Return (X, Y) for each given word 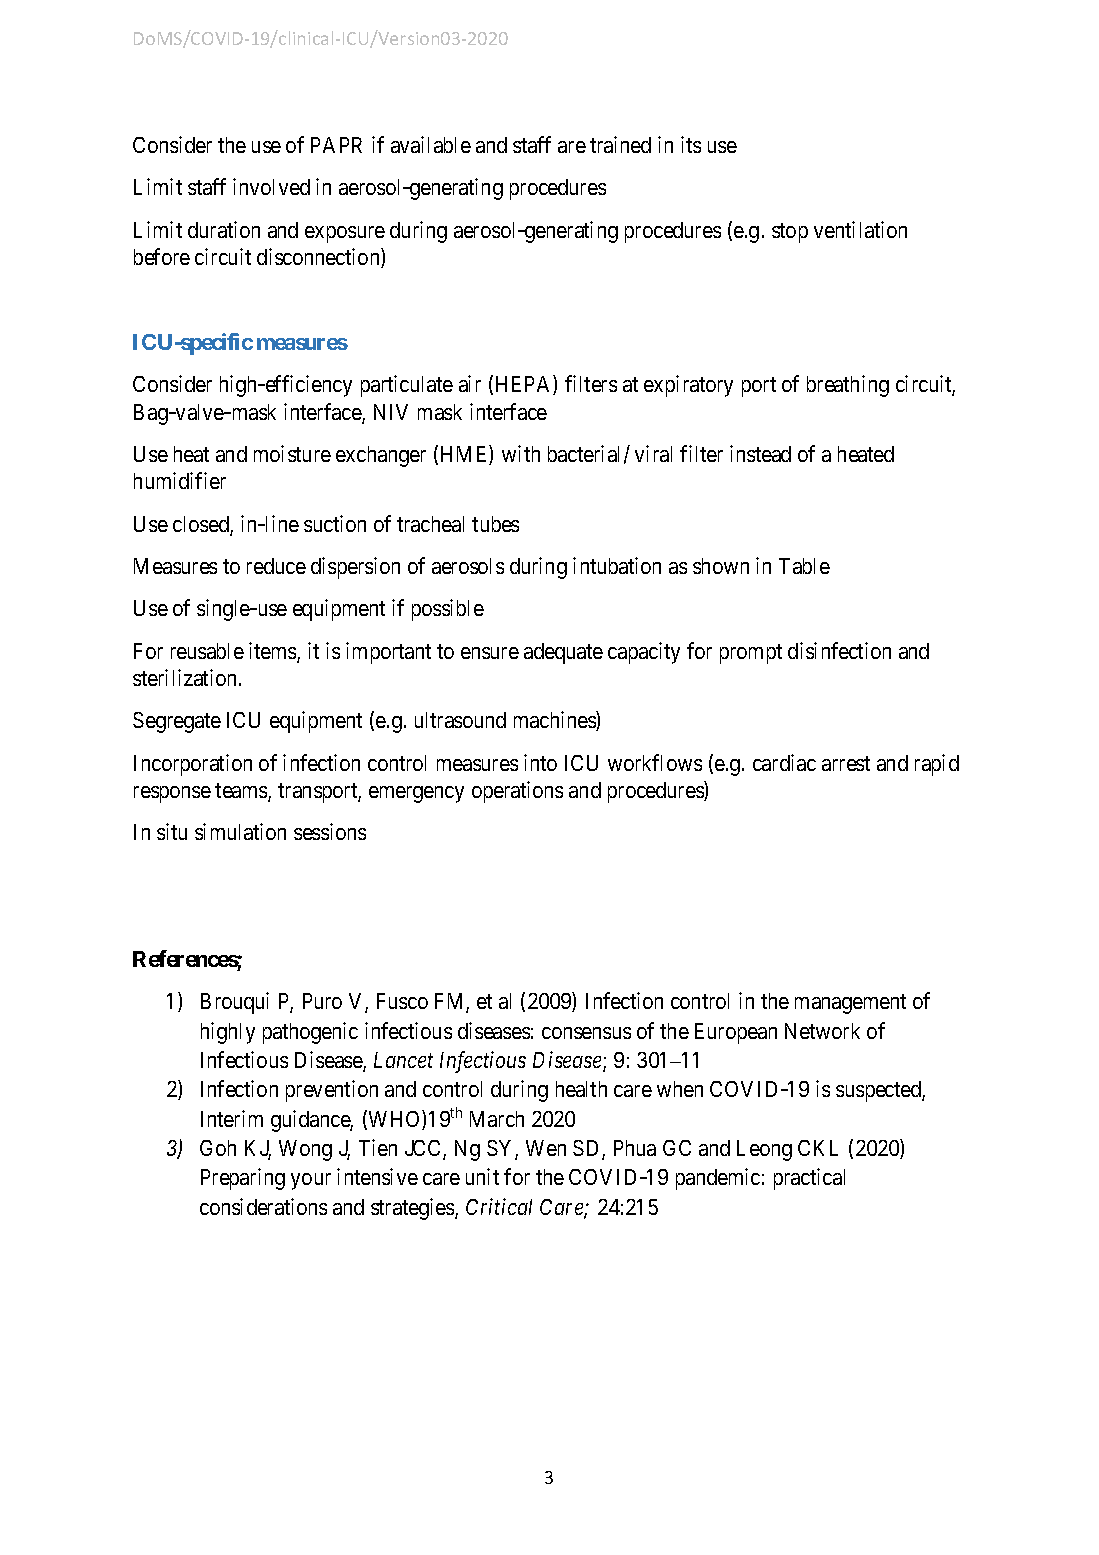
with (521, 453)
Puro (322, 1001)
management (850, 1004)
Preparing (243, 1179)
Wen (546, 1148)
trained (620, 144)
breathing (848, 386)
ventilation (860, 229)
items (273, 652)
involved (271, 186)
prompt (751, 654)
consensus (586, 1033)
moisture (292, 453)
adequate (563, 653)
